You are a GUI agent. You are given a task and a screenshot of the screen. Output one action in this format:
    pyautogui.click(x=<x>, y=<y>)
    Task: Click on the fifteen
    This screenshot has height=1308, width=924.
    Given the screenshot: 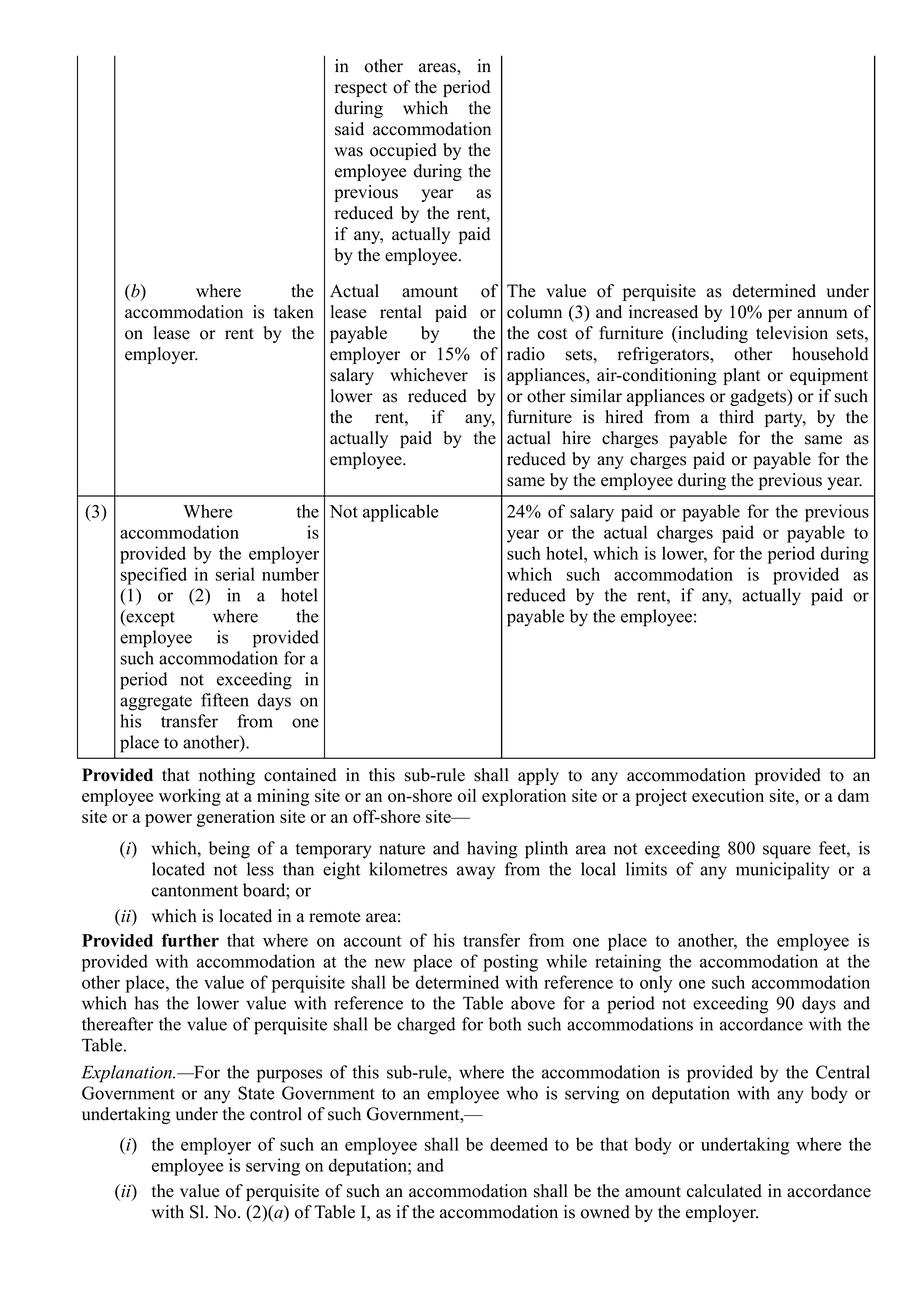 What is the action you would take?
    pyautogui.click(x=225, y=700)
